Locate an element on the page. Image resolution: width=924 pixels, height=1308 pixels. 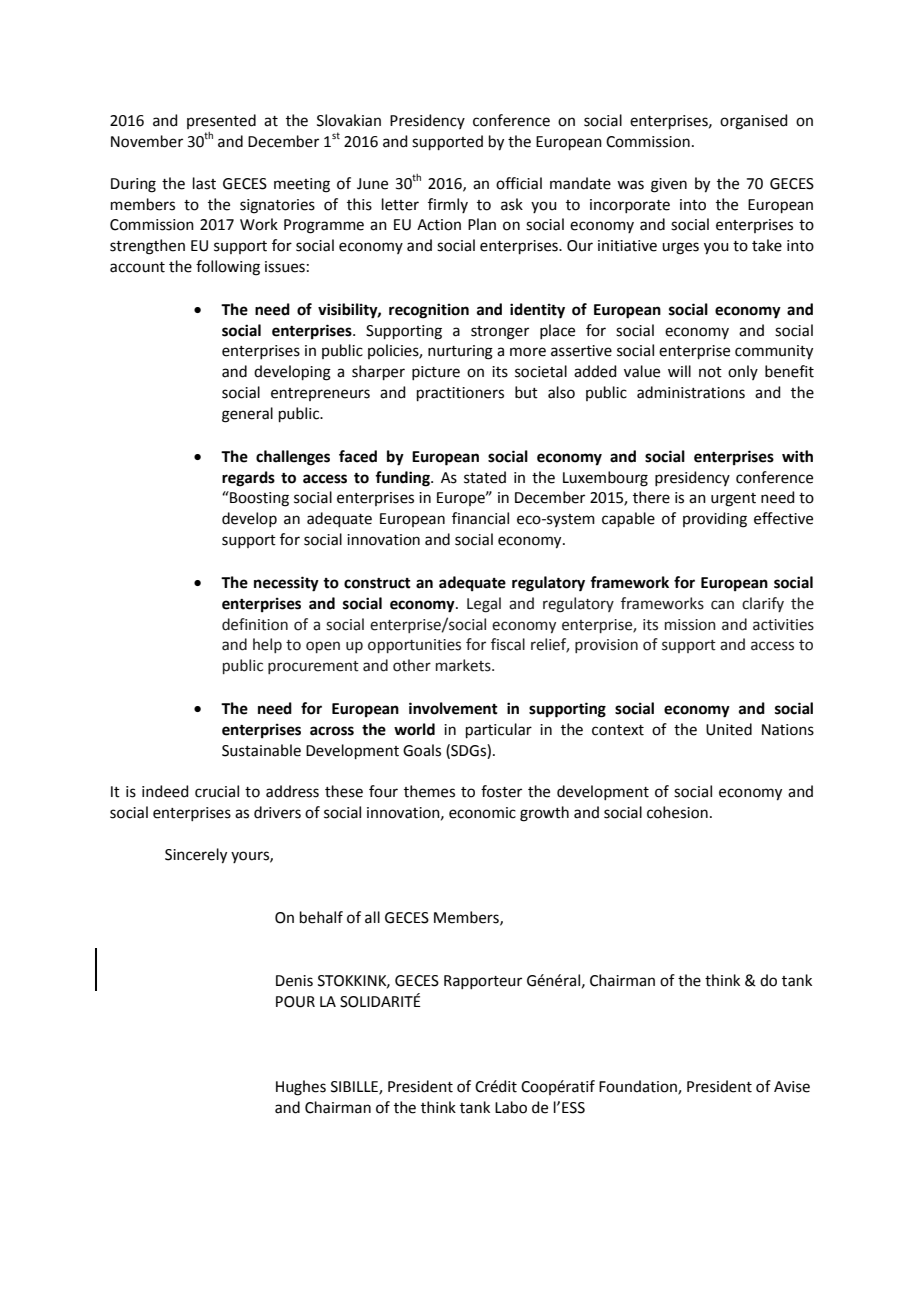
Hughes is located at coordinates (301, 1088).
